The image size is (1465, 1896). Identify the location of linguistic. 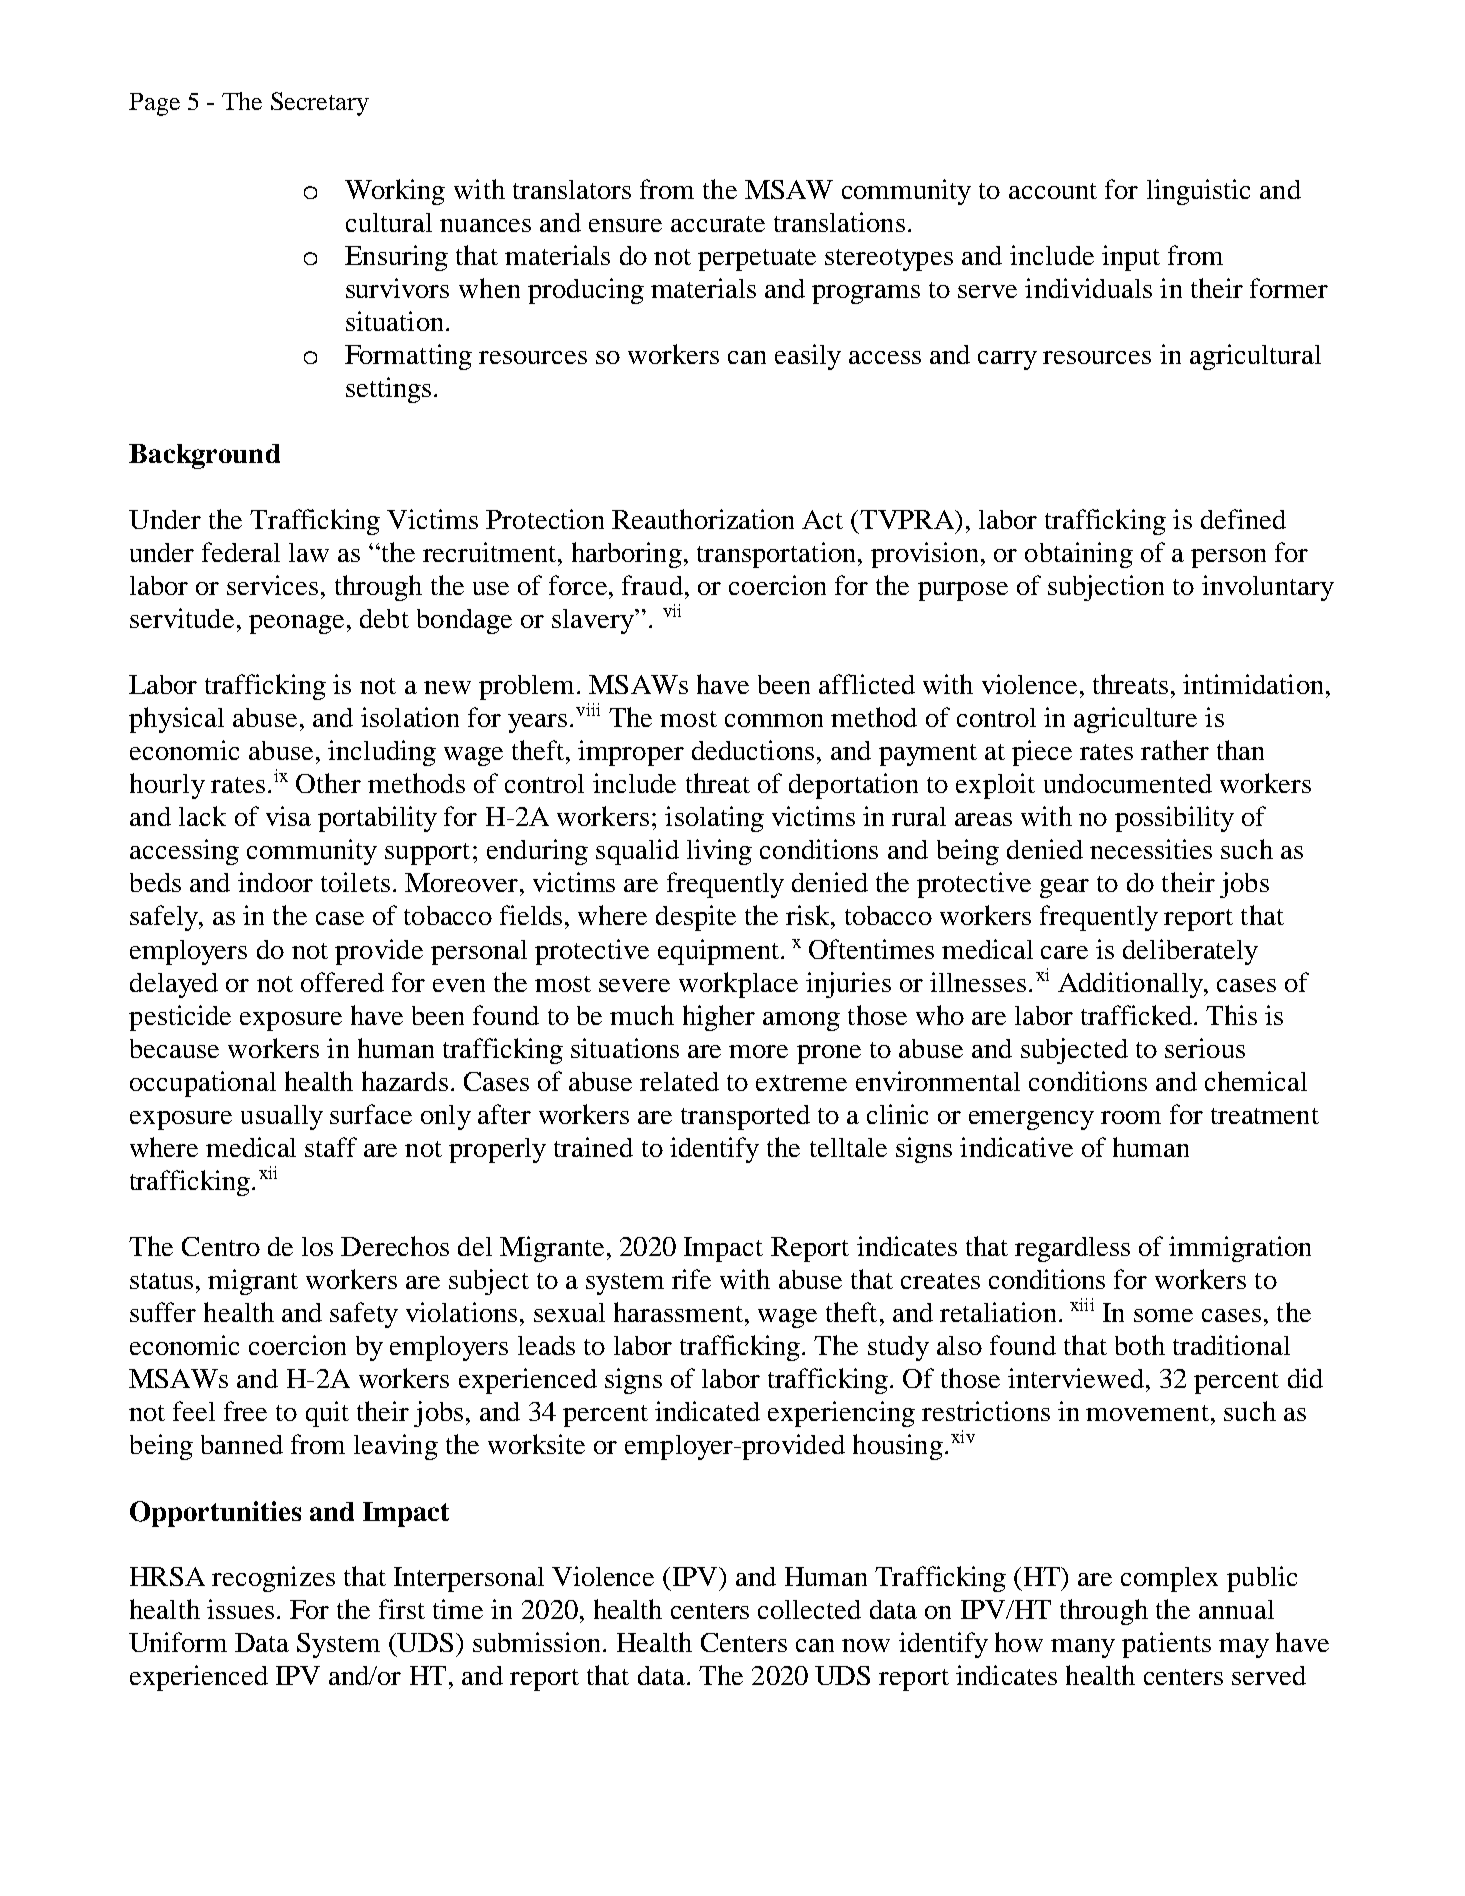
(1198, 192).
